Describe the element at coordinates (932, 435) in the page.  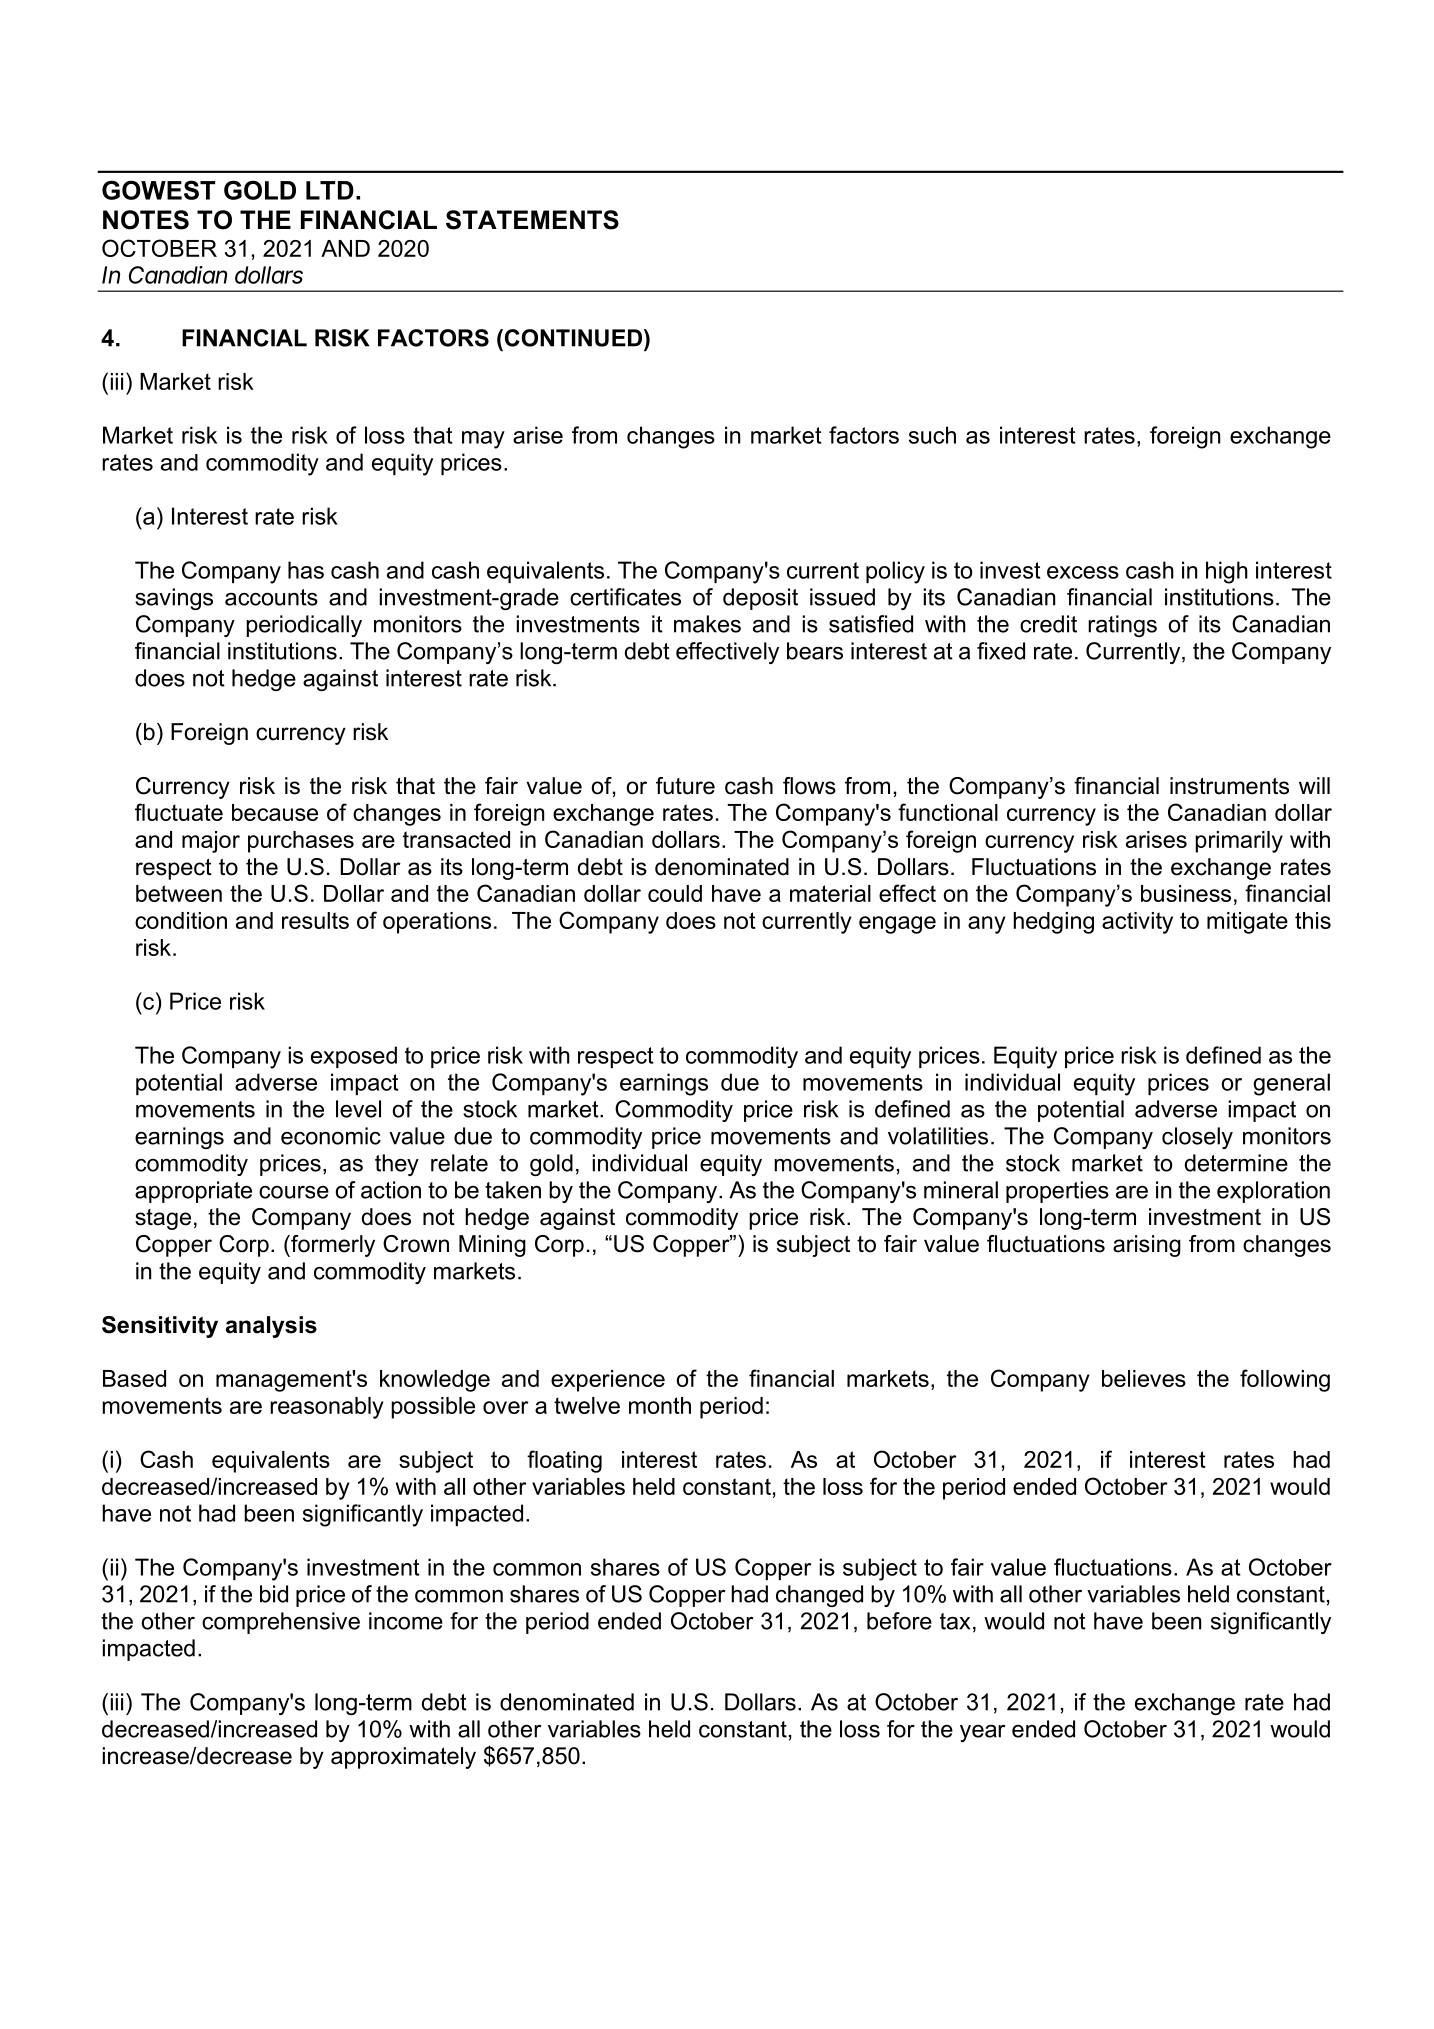
I see `such` at that location.
